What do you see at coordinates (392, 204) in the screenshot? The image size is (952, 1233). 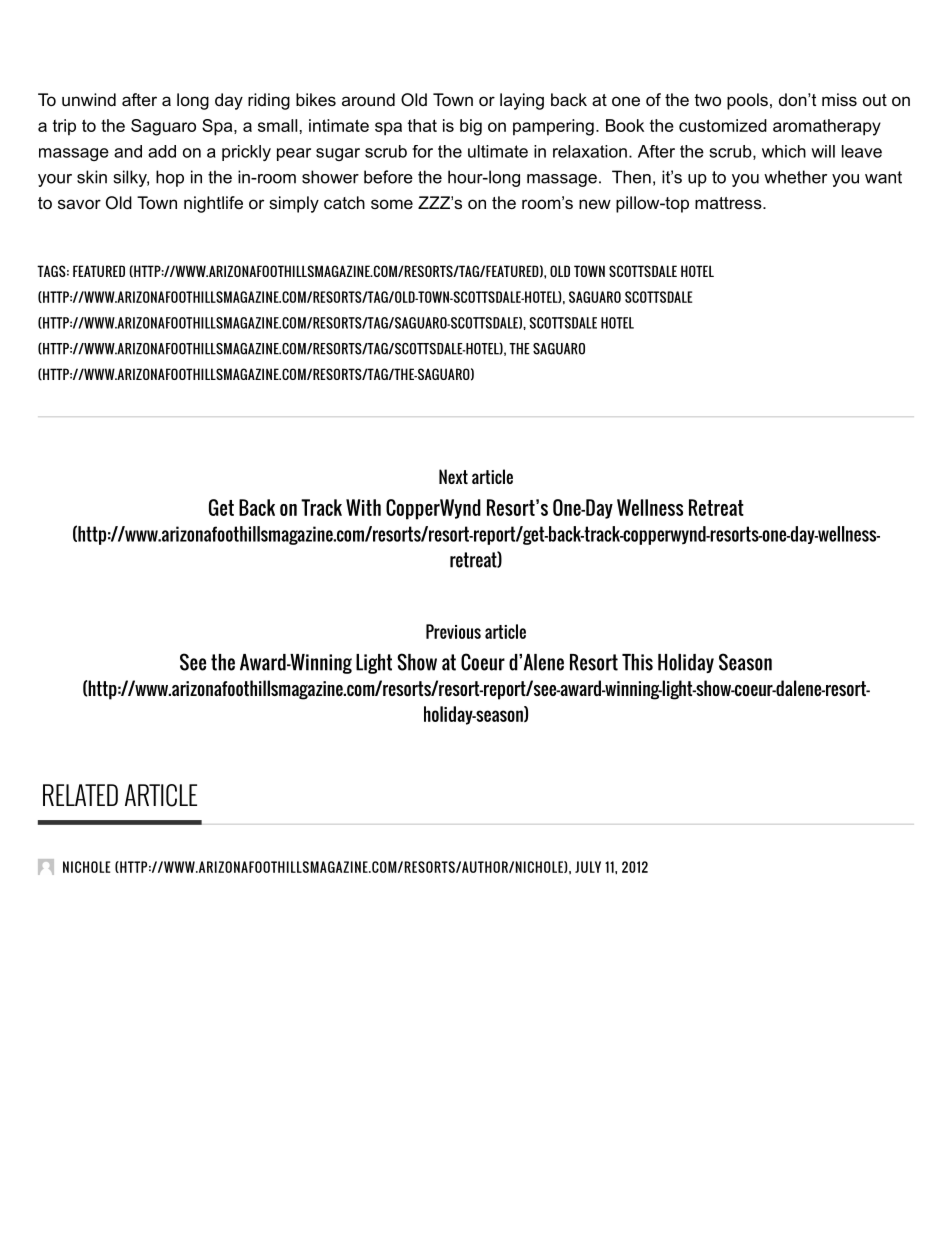 I see `some` at bounding box center [392, 204].
